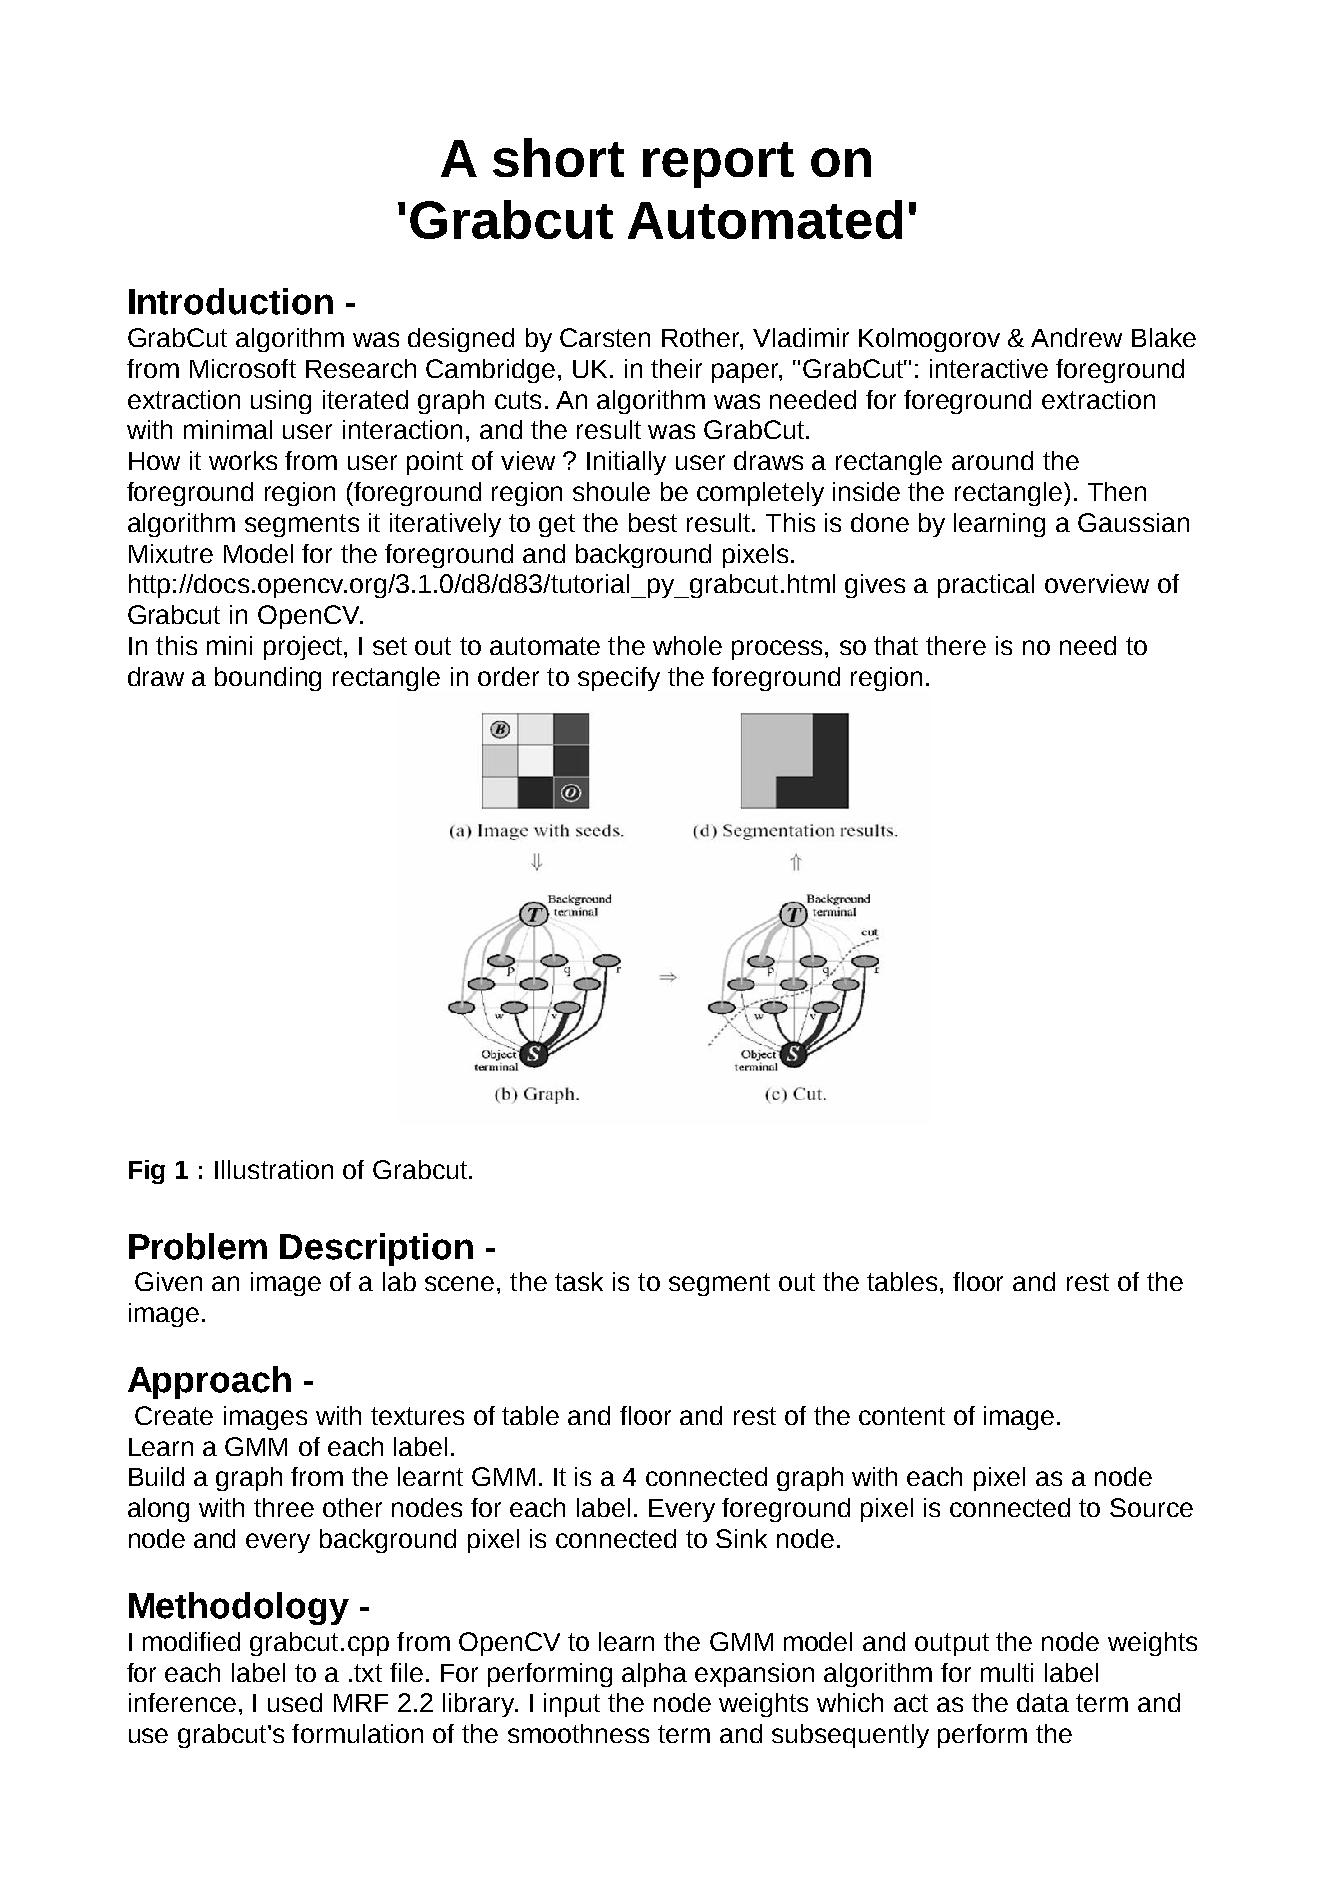 This screenshot has width=1328, height=1879. Describe the element at coordinates (1043, 1702) in the screenshot. I see `data` at that location.
